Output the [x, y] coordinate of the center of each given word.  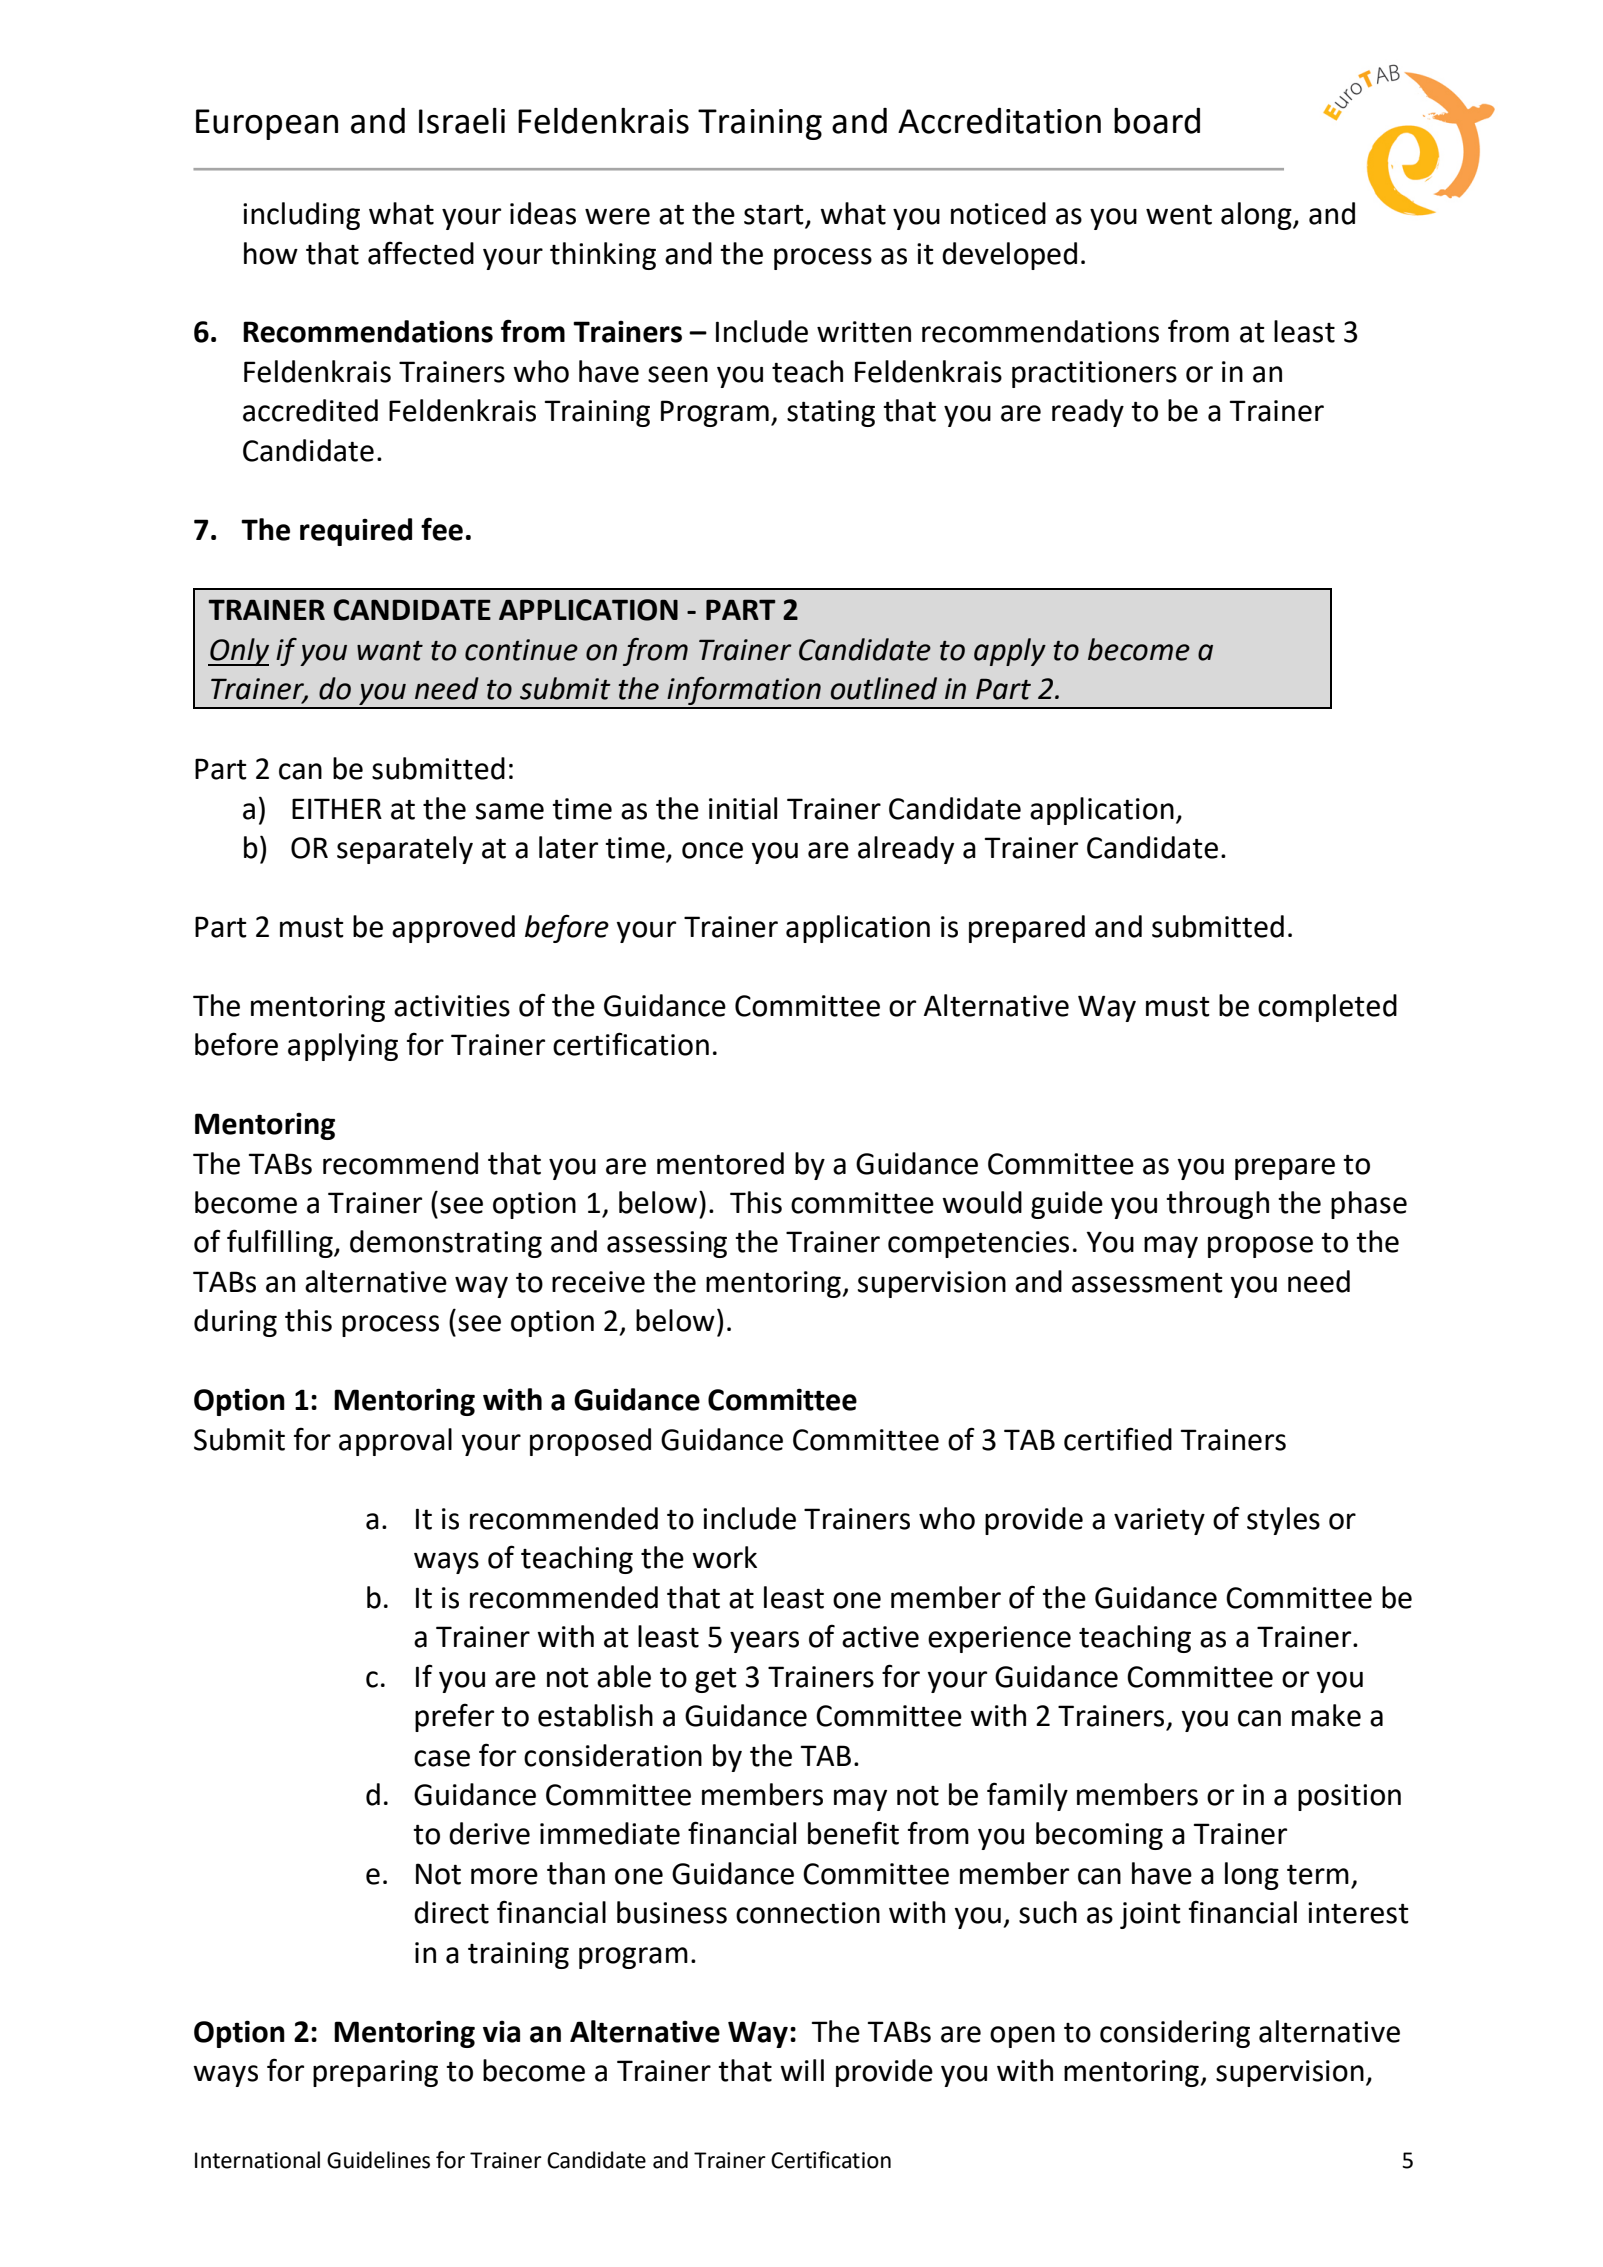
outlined [884, 688]
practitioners [1094, 374]
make [1326, 1715]
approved [453, 929]
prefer [454, 1717]
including [301, 216]
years [764, 1642]
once [712, 850]
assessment [1147, 1282]
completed [1327, 1008]
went [1179, 215]
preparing [375, 2073]
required [356, 532]
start [775, 215]
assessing [667, 1244]
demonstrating [446, 1244]
